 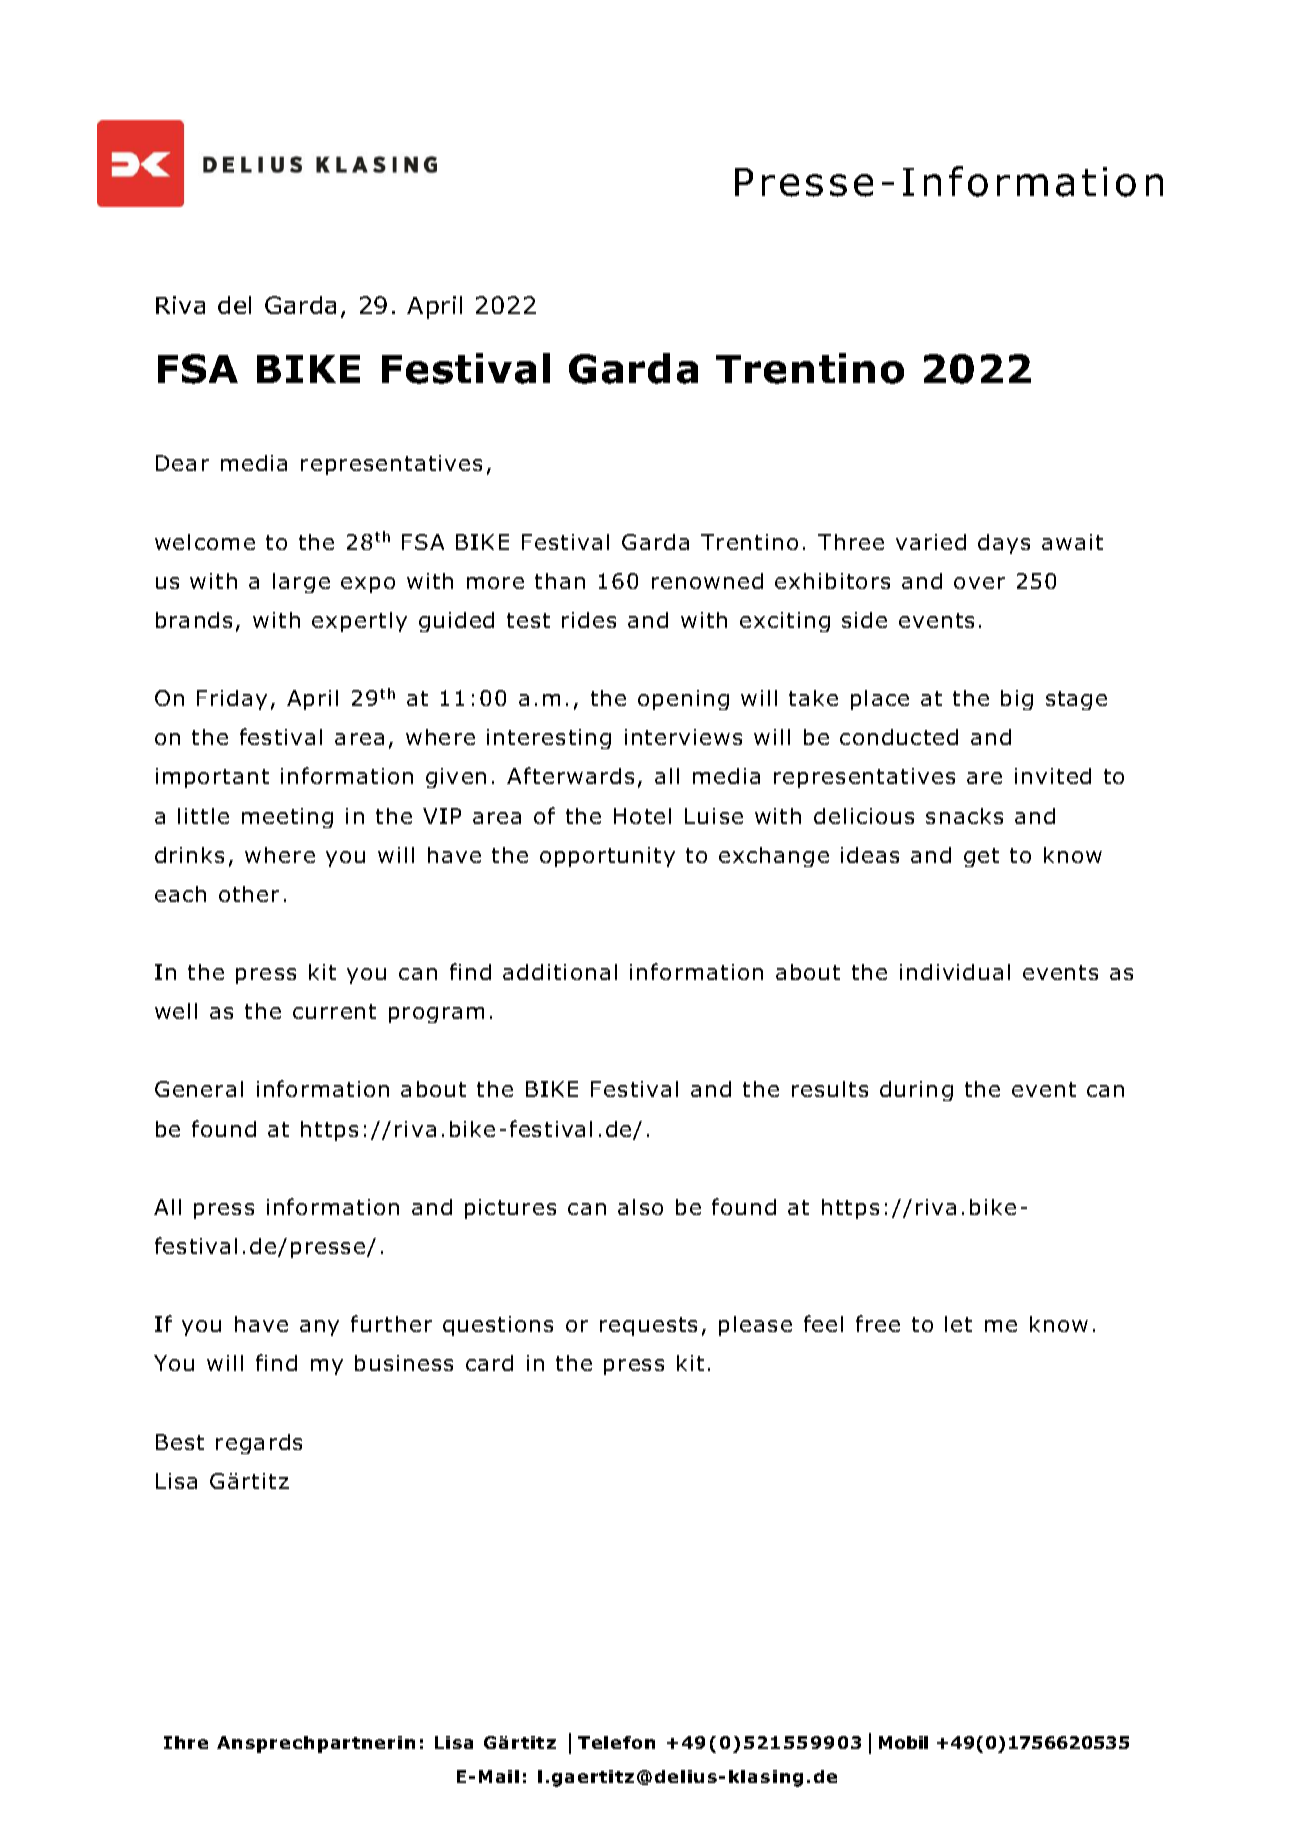 I want to click on let, so click(x=958, y=1324).
